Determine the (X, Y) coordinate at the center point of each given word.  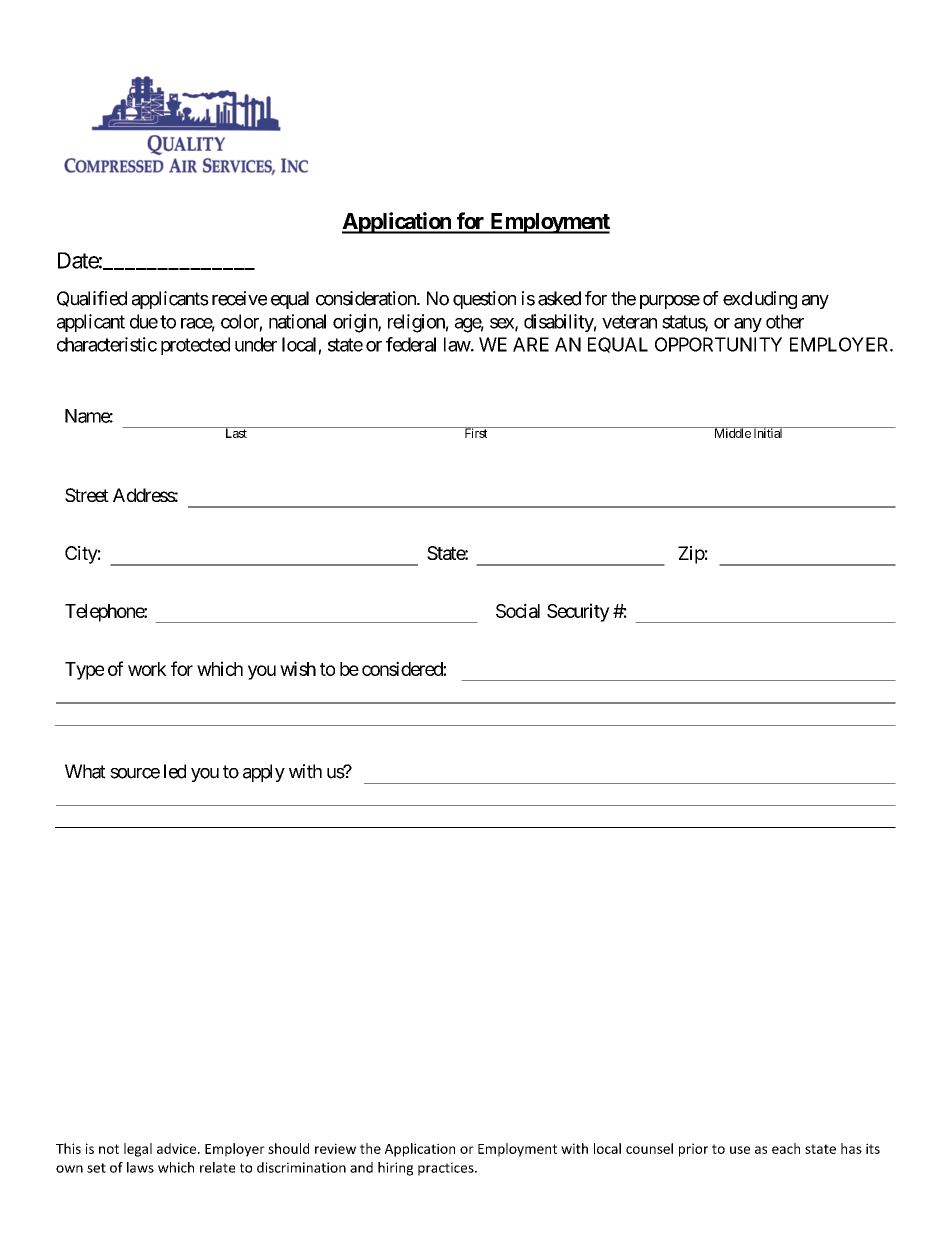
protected (195, 346)
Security (578, 612)
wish (298, 668)
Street (87, 495)
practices (447, 1169)
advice (178, 1148)
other (785, 321)
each (786, 1148)
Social (518, 610)
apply (264, 773)
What (85, 771)
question (484, 300)
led (175, 771)
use (740, 1150)
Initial (768, 432)
